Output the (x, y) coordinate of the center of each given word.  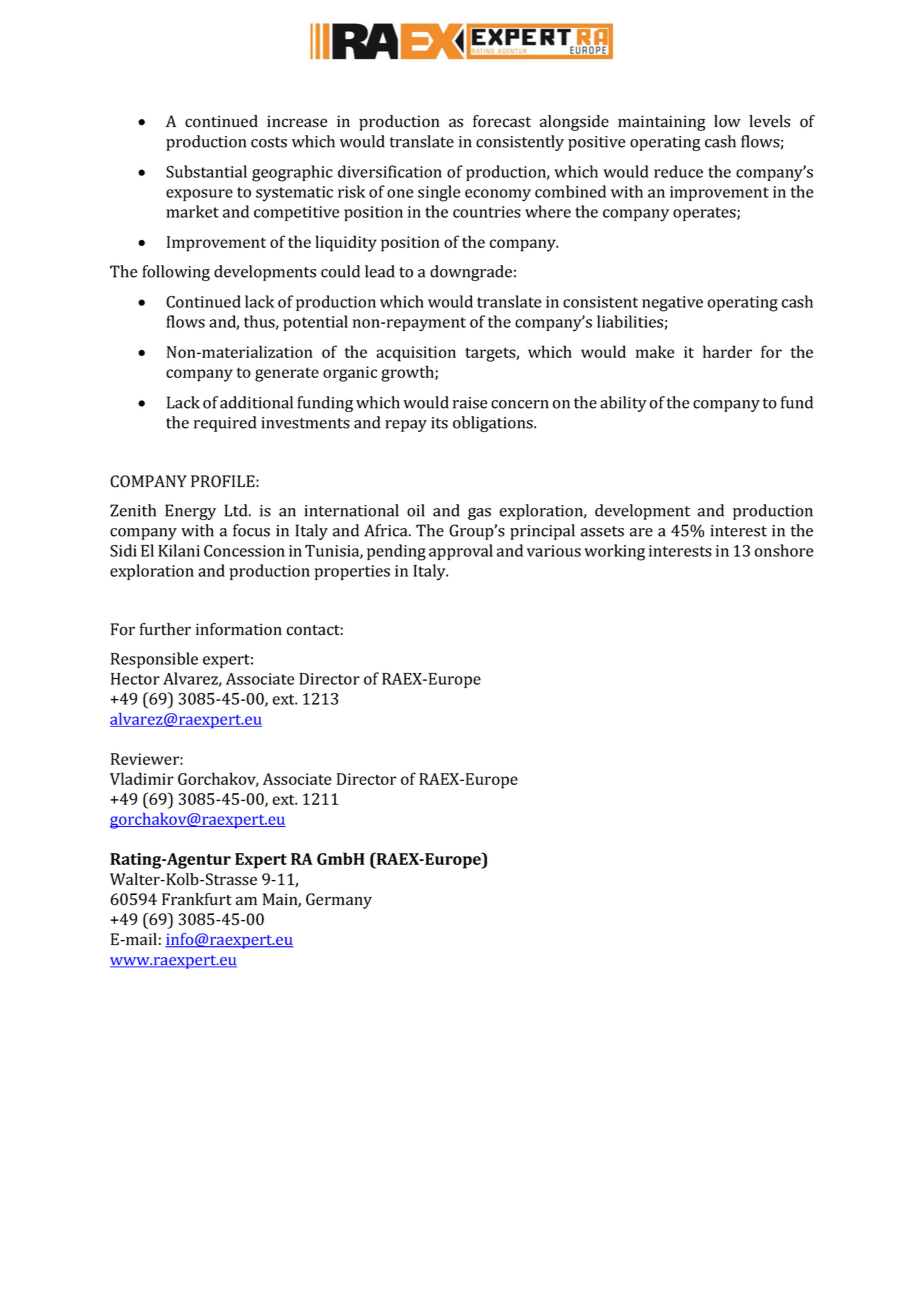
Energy (190, 512)
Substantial (206, 171)
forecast (502, 121)
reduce (678, 171)
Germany (339, 901)
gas (479, 514)
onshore (784, 550)
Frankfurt (197, 899)
